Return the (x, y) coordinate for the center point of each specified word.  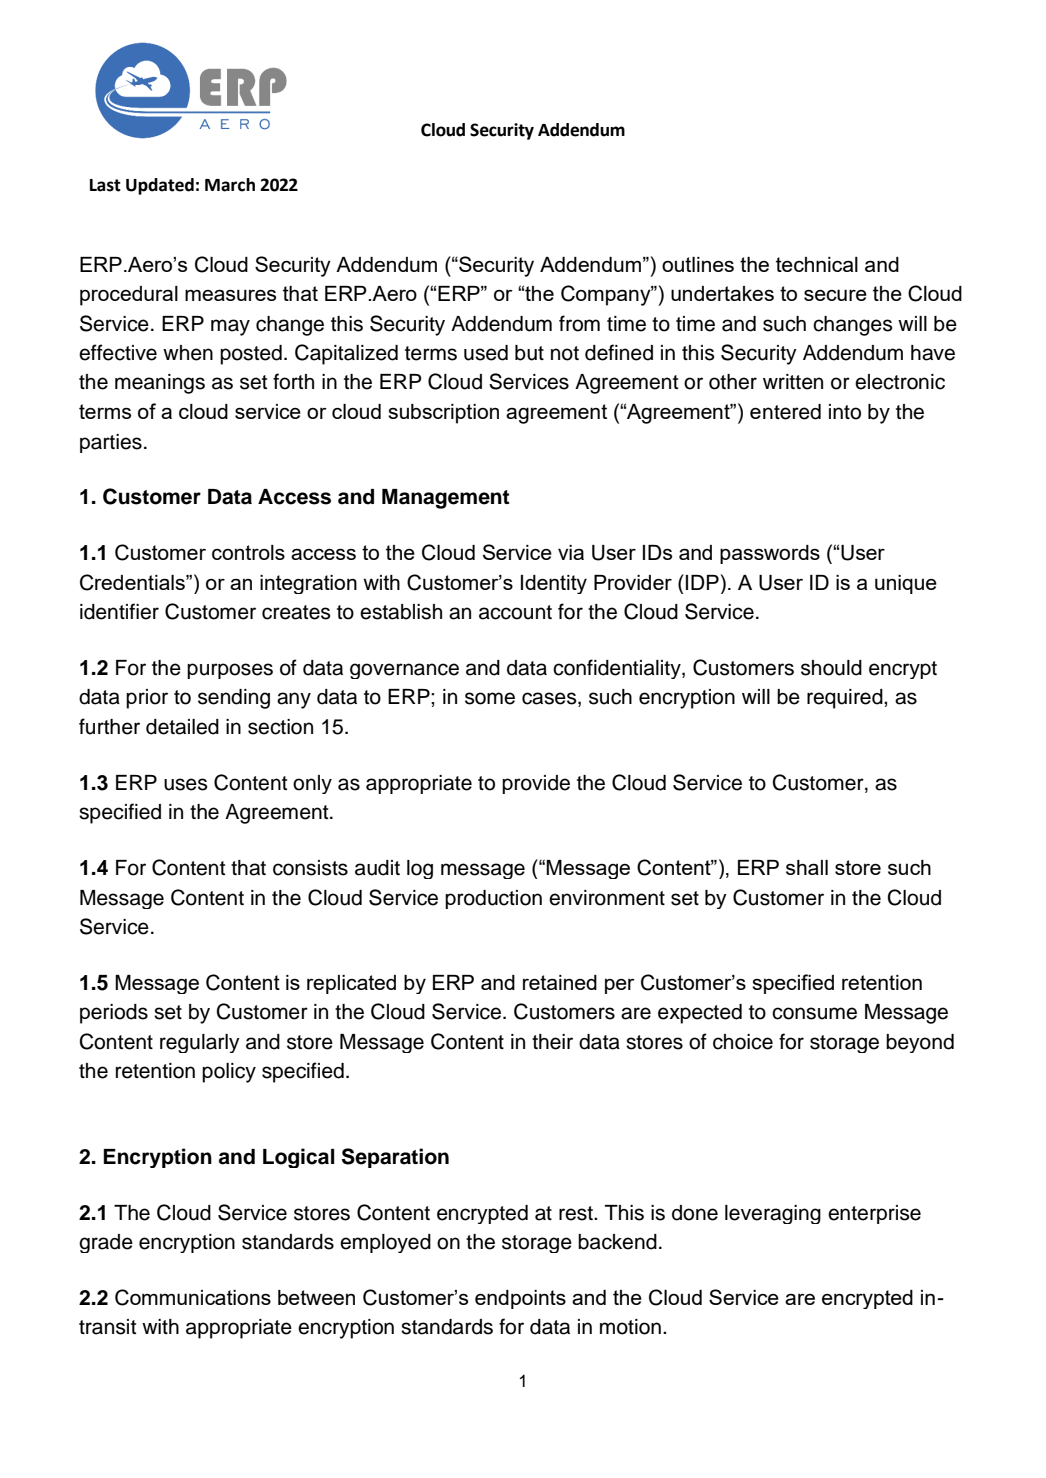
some (490, 698)
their (552, 1042)
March (230, 185)
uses (185, 784)
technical (817, 264)
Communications (193, 1297)
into (845, 412)
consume (814, 1013)
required (846, 699)
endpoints (520, 1299)
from (579, 323)
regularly (200, 1043)
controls (248, 552)
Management (446, 499)
